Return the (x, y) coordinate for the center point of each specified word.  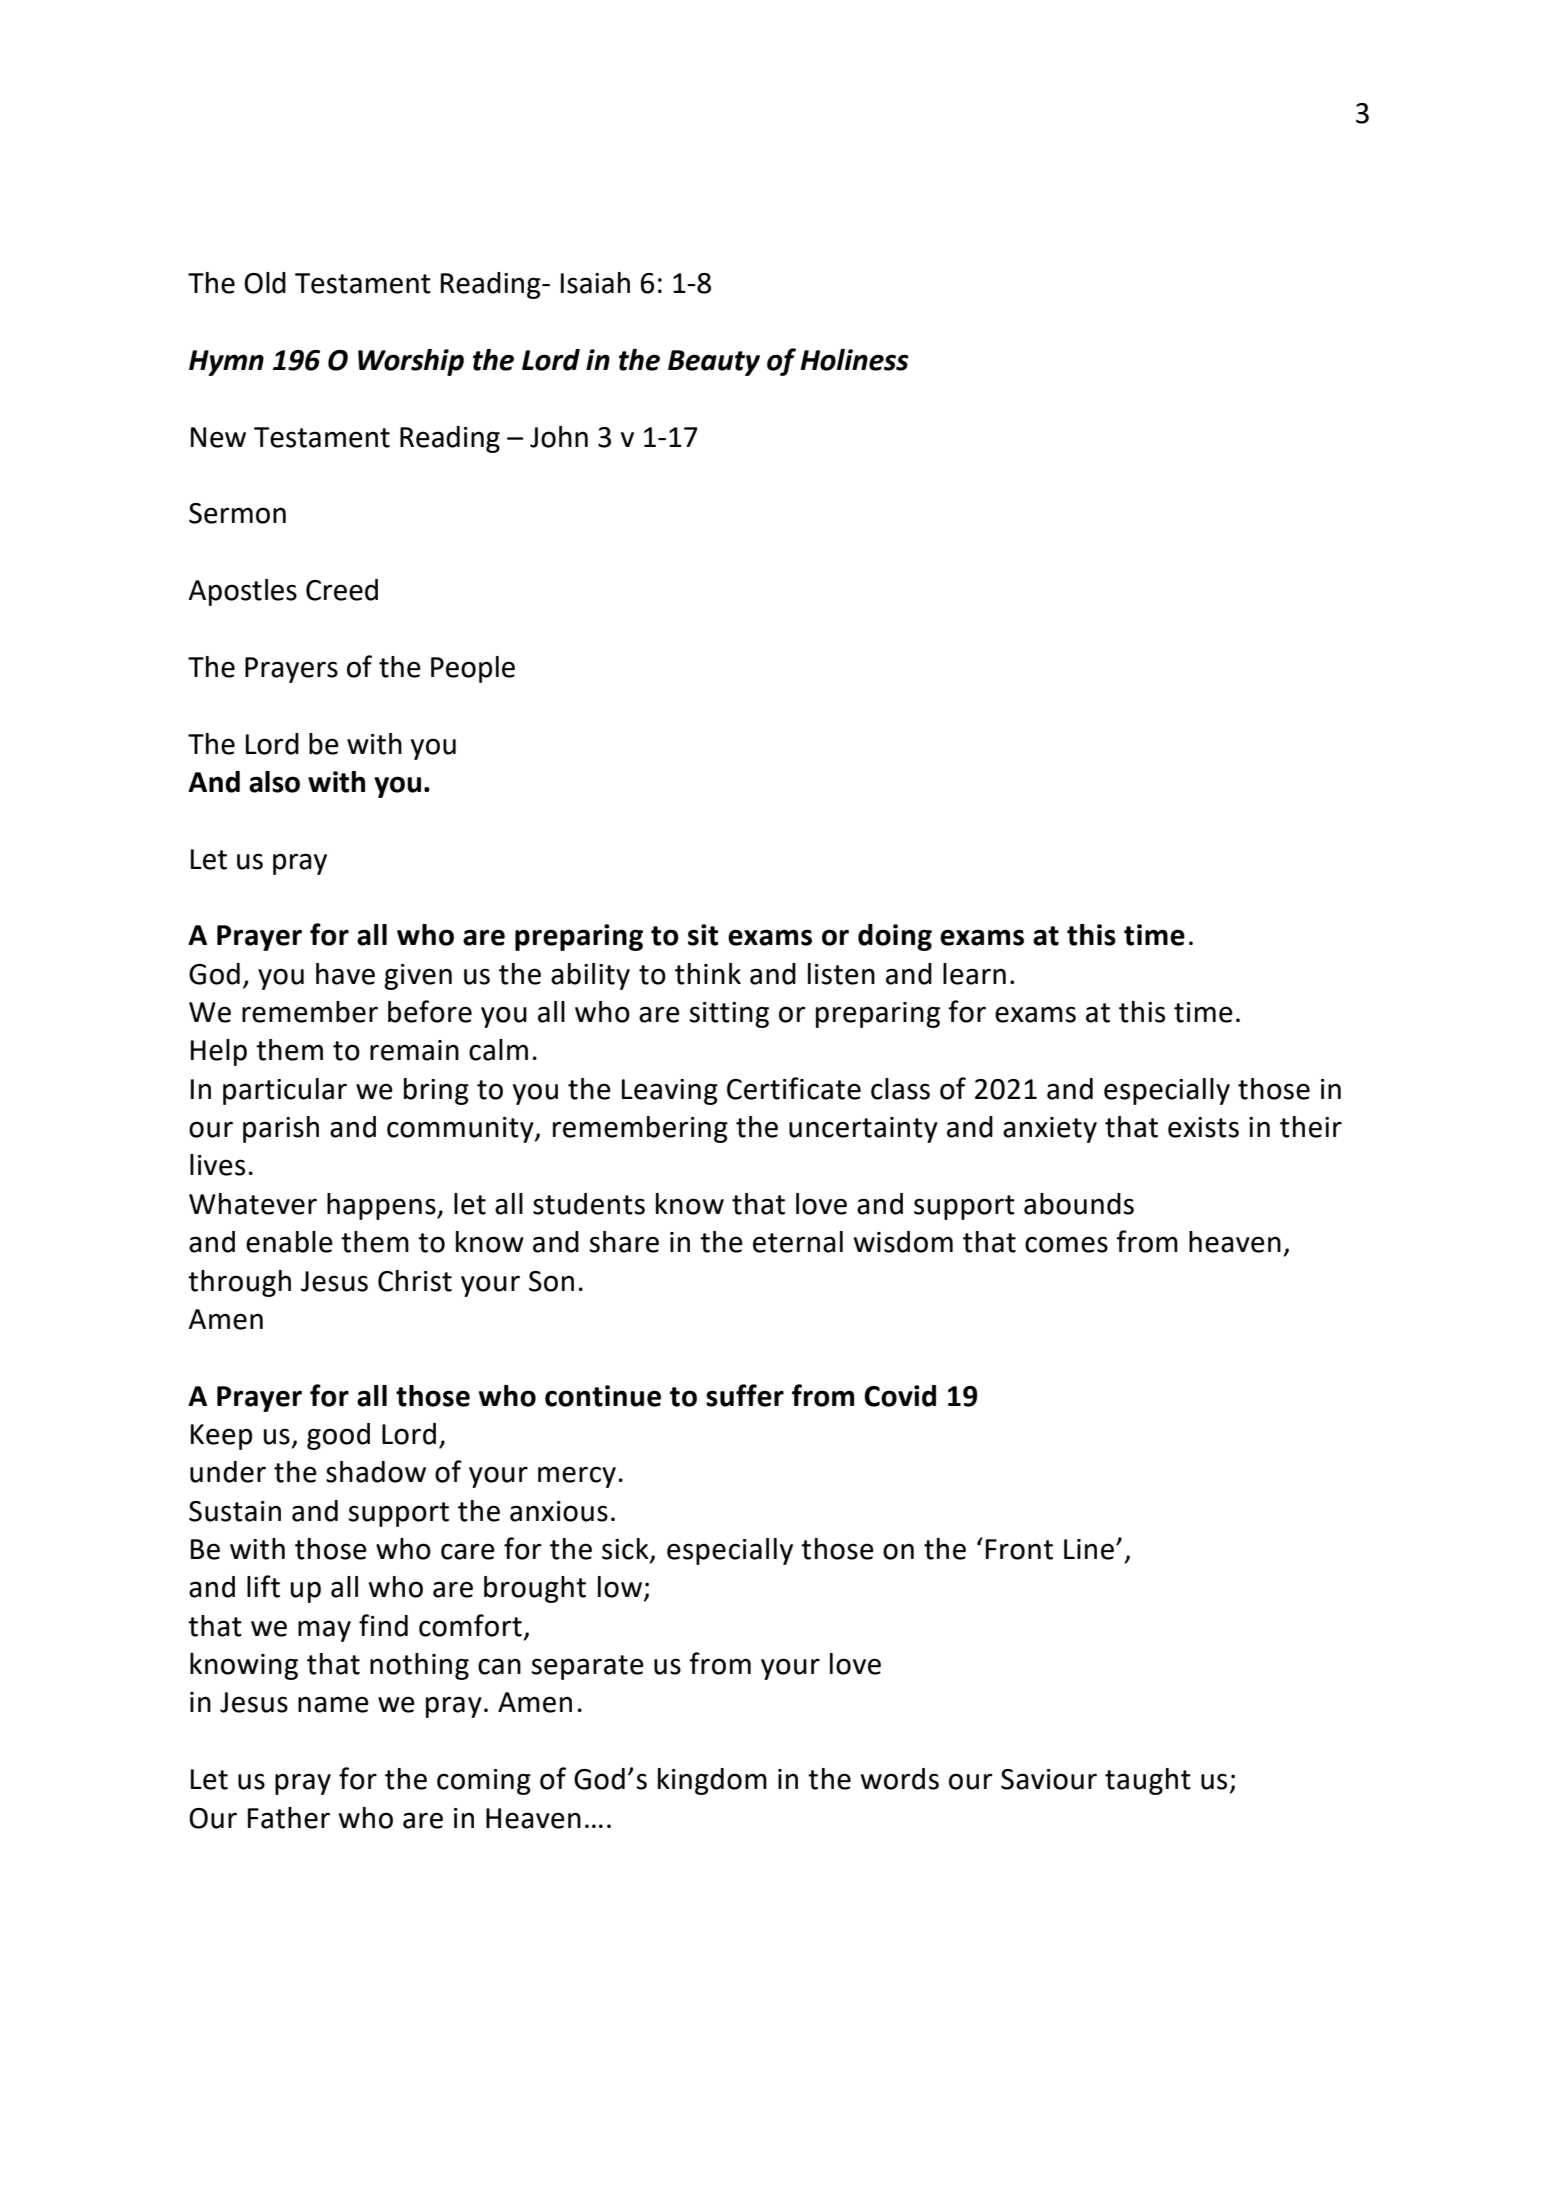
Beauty (714, 363)
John (559, 437)
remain (414, 1050)
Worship (411, 362)
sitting (729, 1015)
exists (1203, 1127)
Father (289, 1818)
